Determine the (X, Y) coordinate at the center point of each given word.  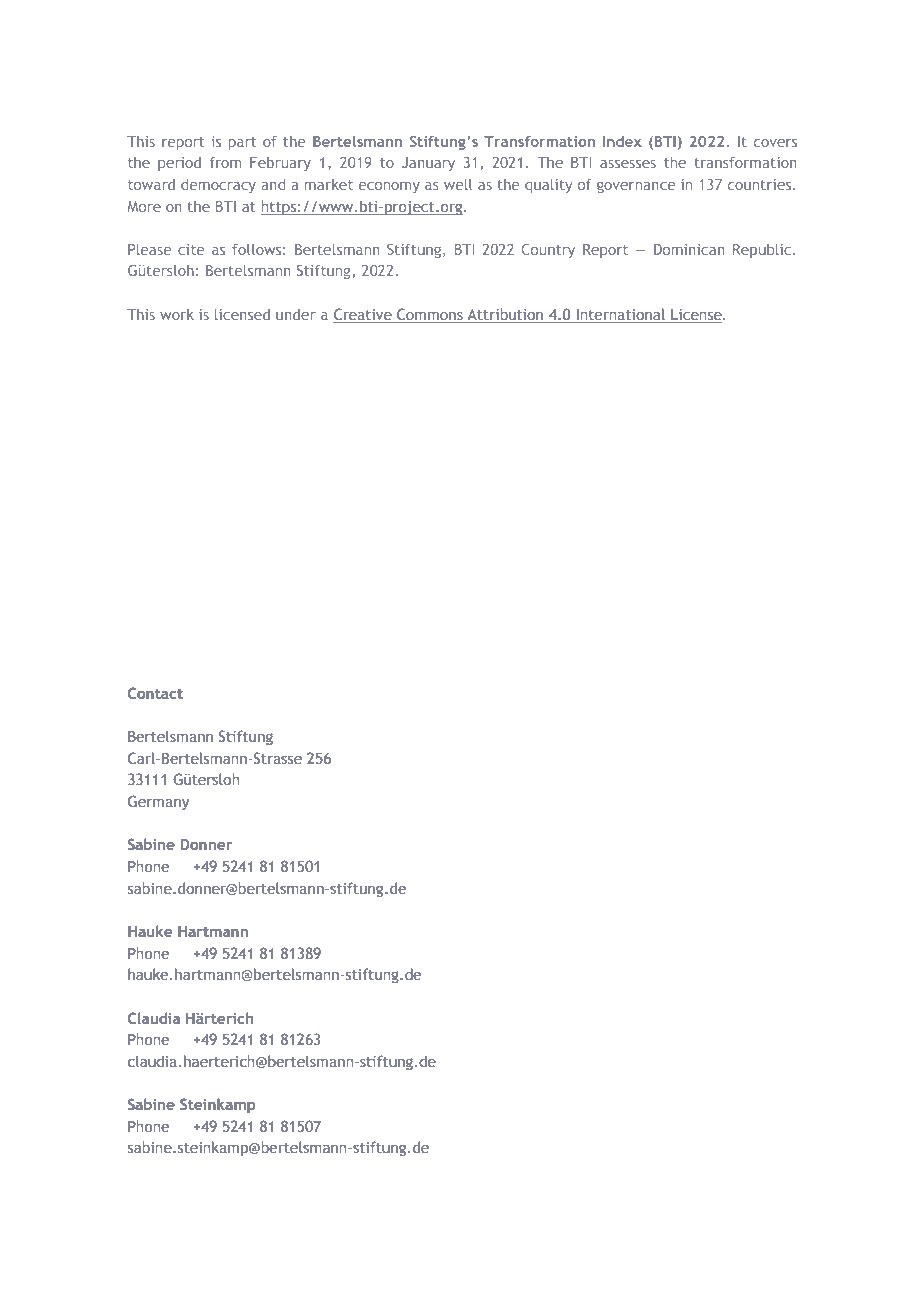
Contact (155, 693)
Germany (158, 802)
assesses (628, 164)
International (621, 314)
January (428, 164)
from (225, 162)
